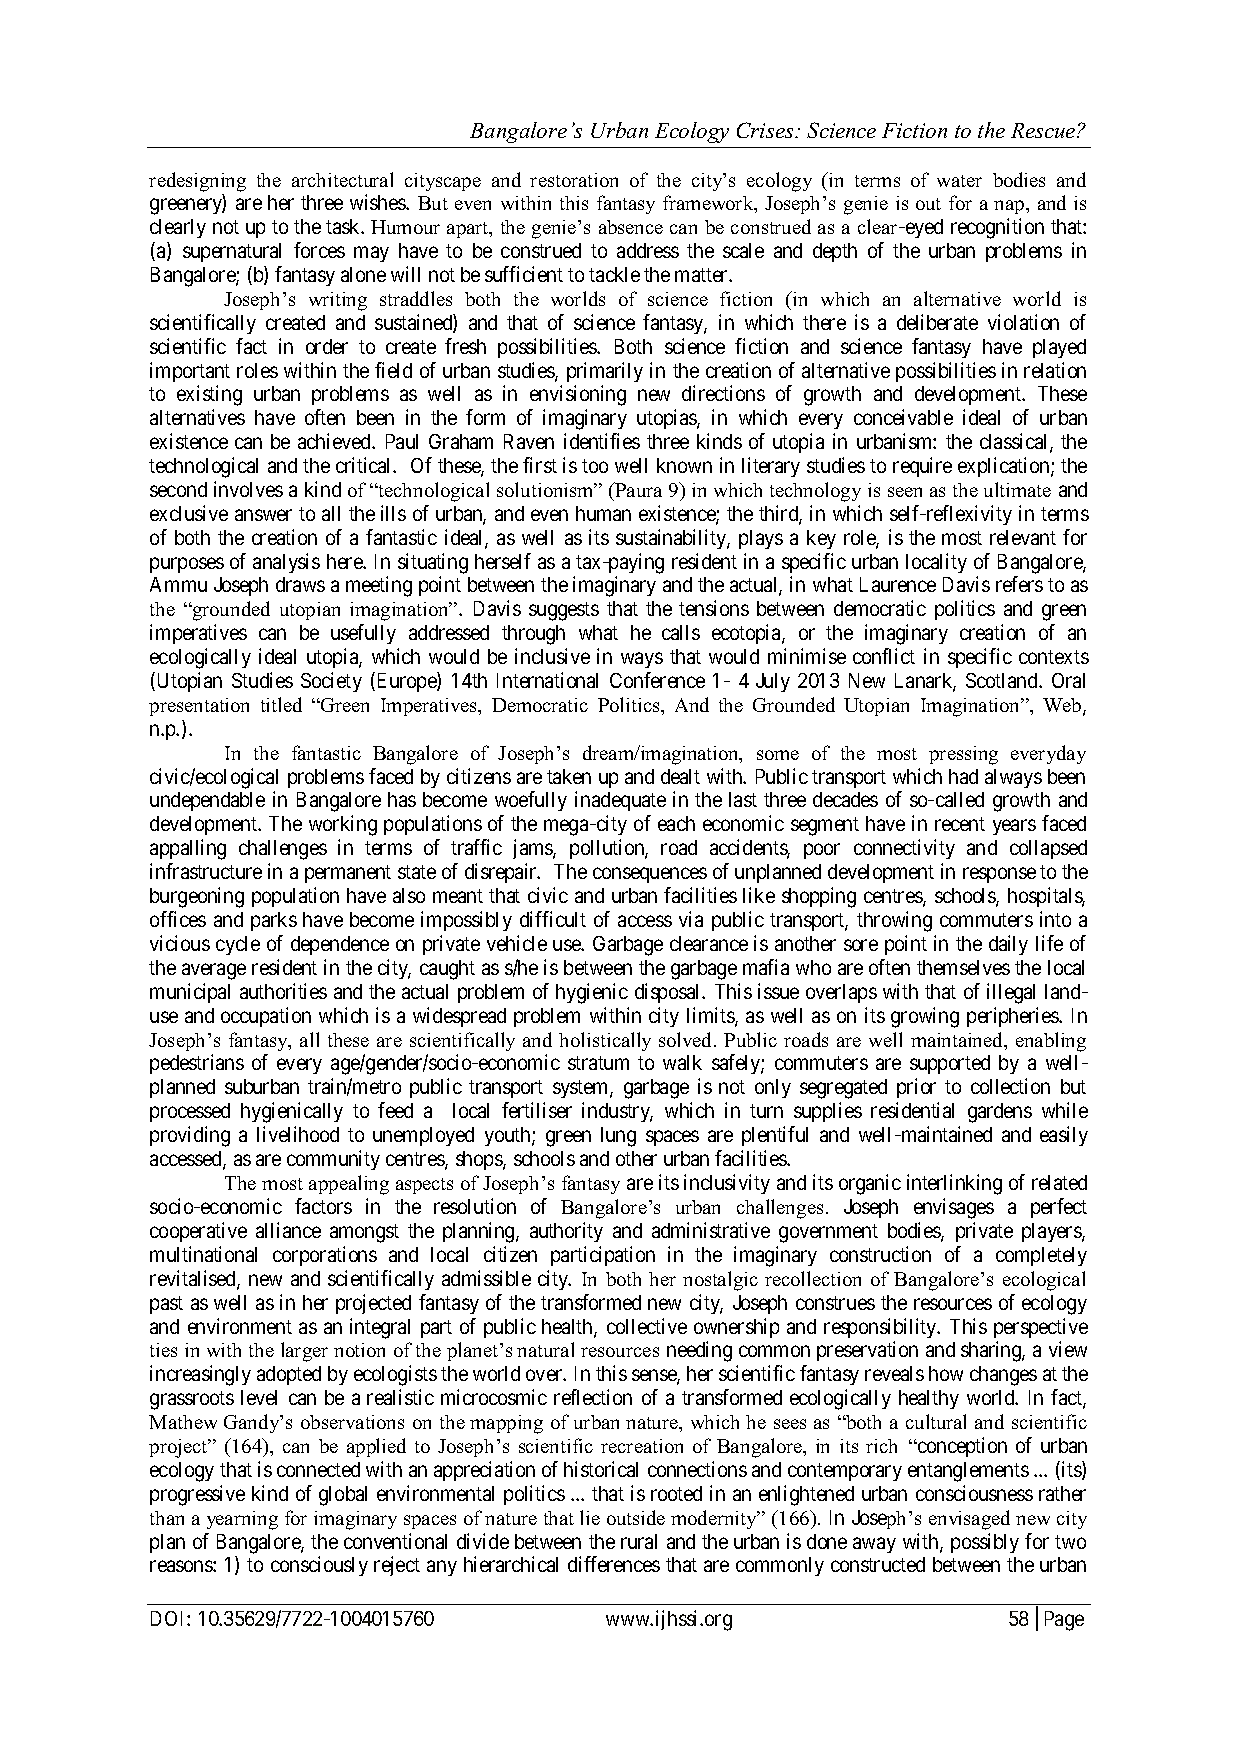  I want to click on consciously, so click(319, 1566).
